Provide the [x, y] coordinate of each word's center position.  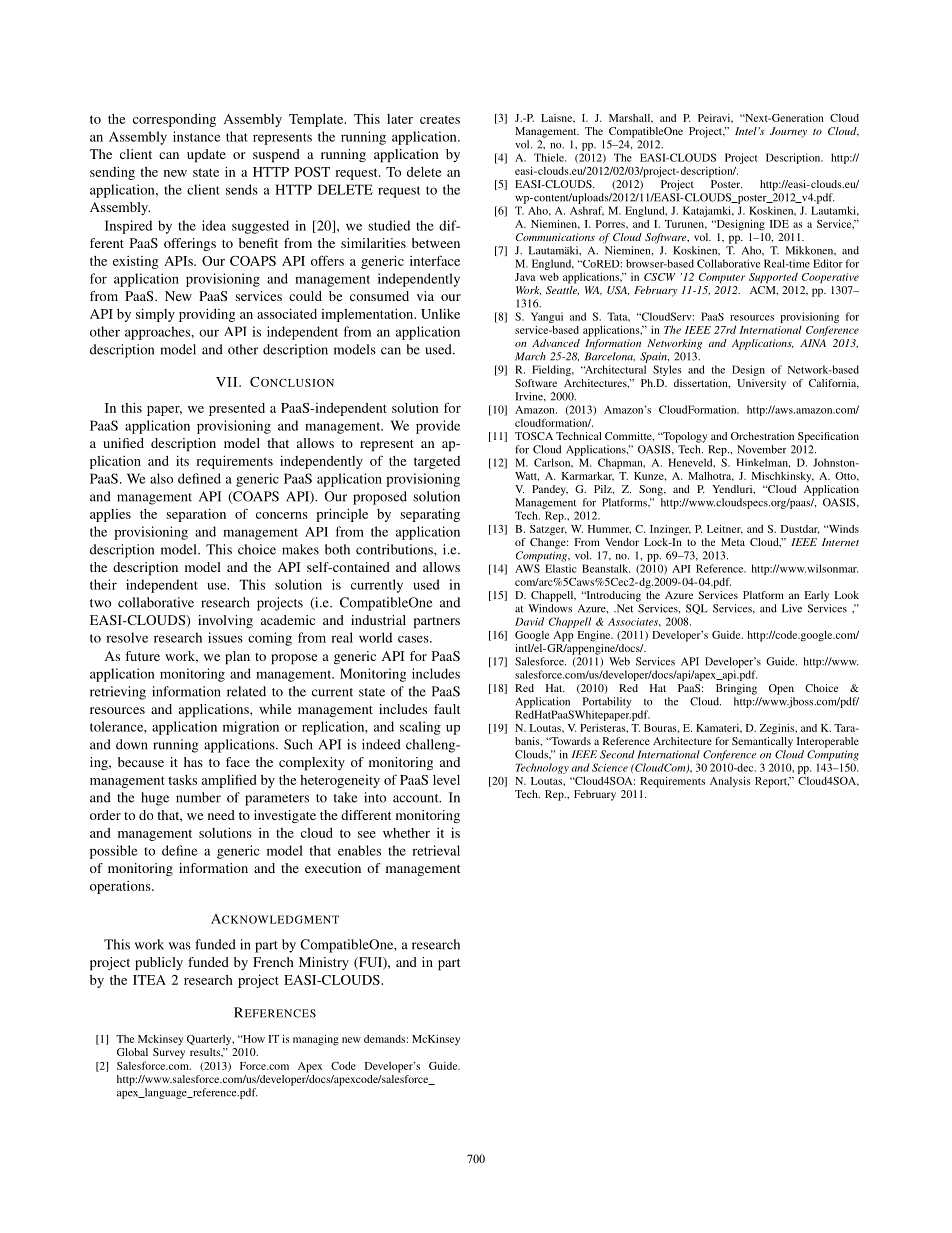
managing [316, 1040]
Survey [169, 1053]
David [529, 621]
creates [440, 119]
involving [225, 621]
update [206, 156]
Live [792, 608]
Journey [788, 132]
